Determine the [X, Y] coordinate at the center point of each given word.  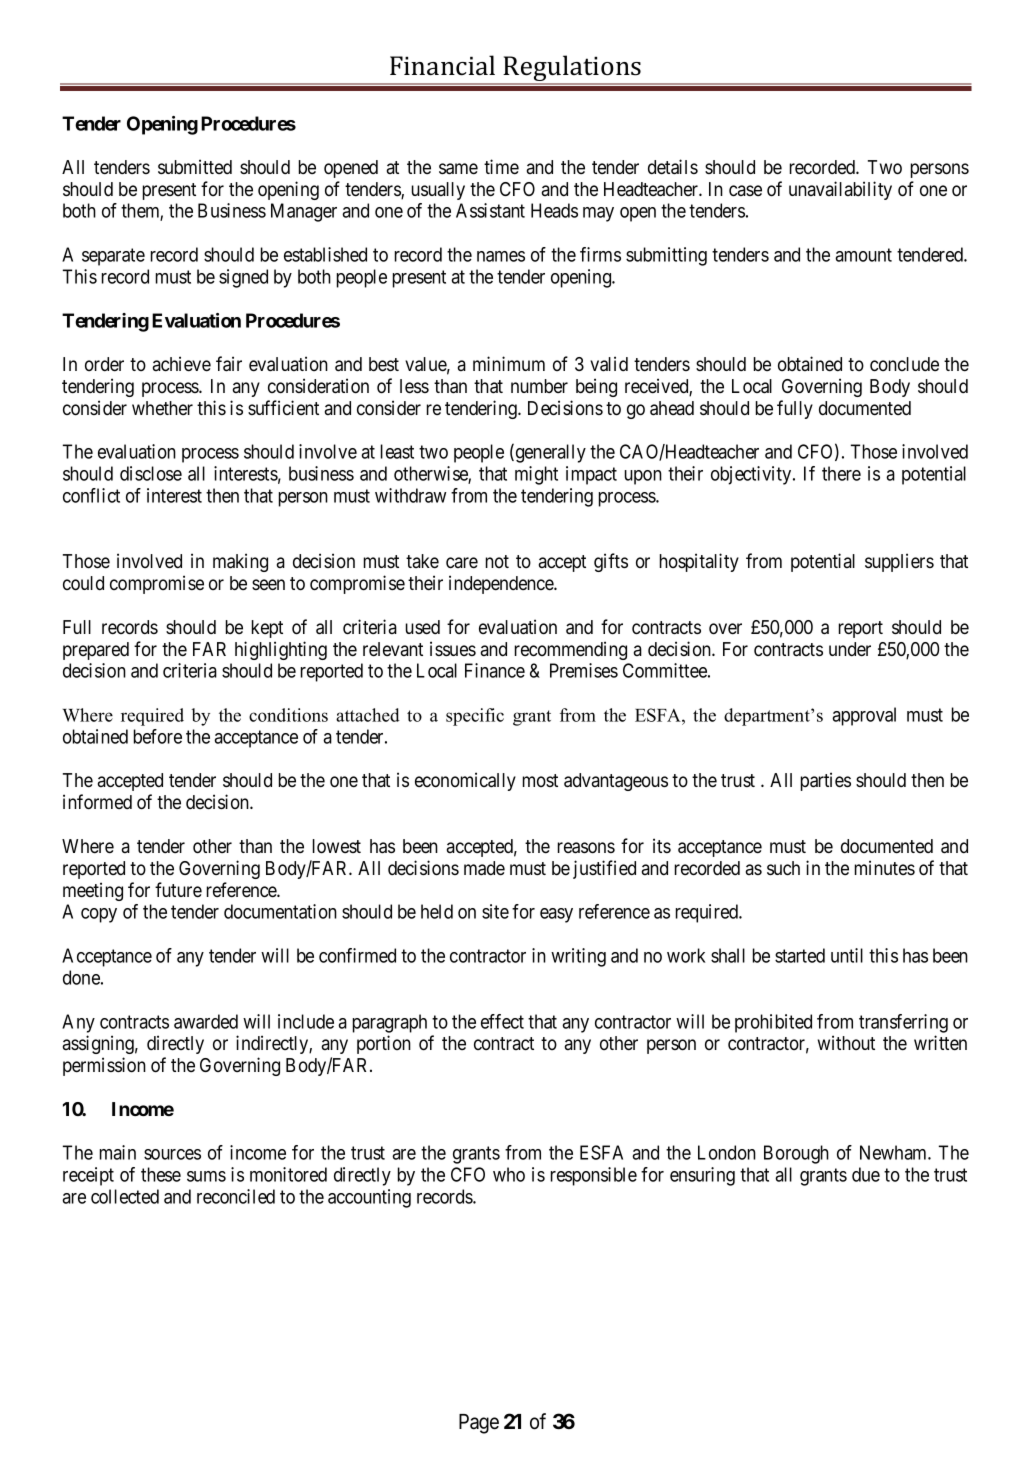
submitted [195, 166]
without [846, 1042]
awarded [206, 1021]
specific [475, 717]
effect [502, 1021]
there [841, 473]
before [158, 736]
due [866, 1174]
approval [864, 716]
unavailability [840, 190]
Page [479, 1424]
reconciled [236, 1196]
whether [162, 408]
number [539, 386]
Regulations [572, 69]
